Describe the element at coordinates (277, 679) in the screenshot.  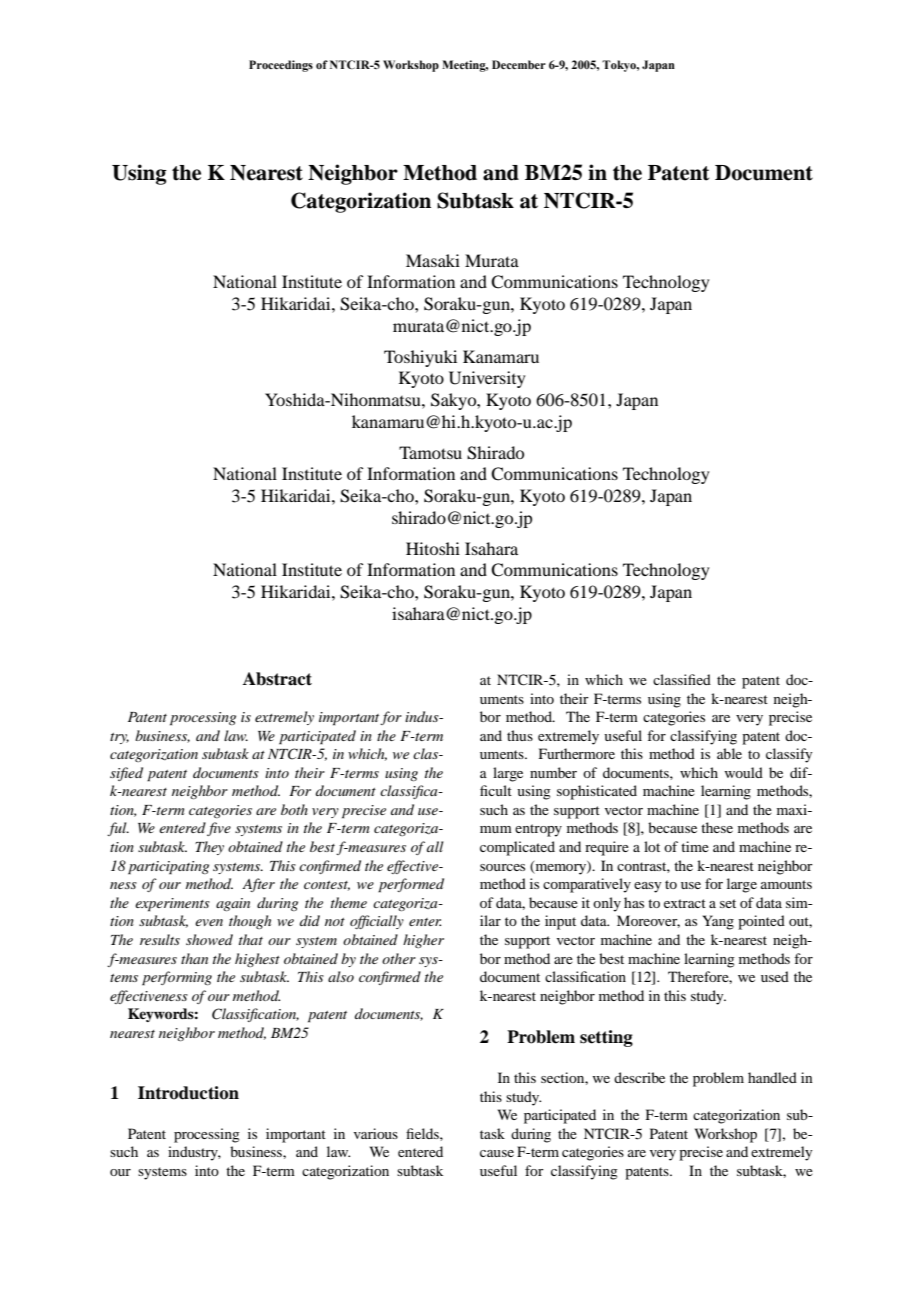
I see `Abstract` at that location.
